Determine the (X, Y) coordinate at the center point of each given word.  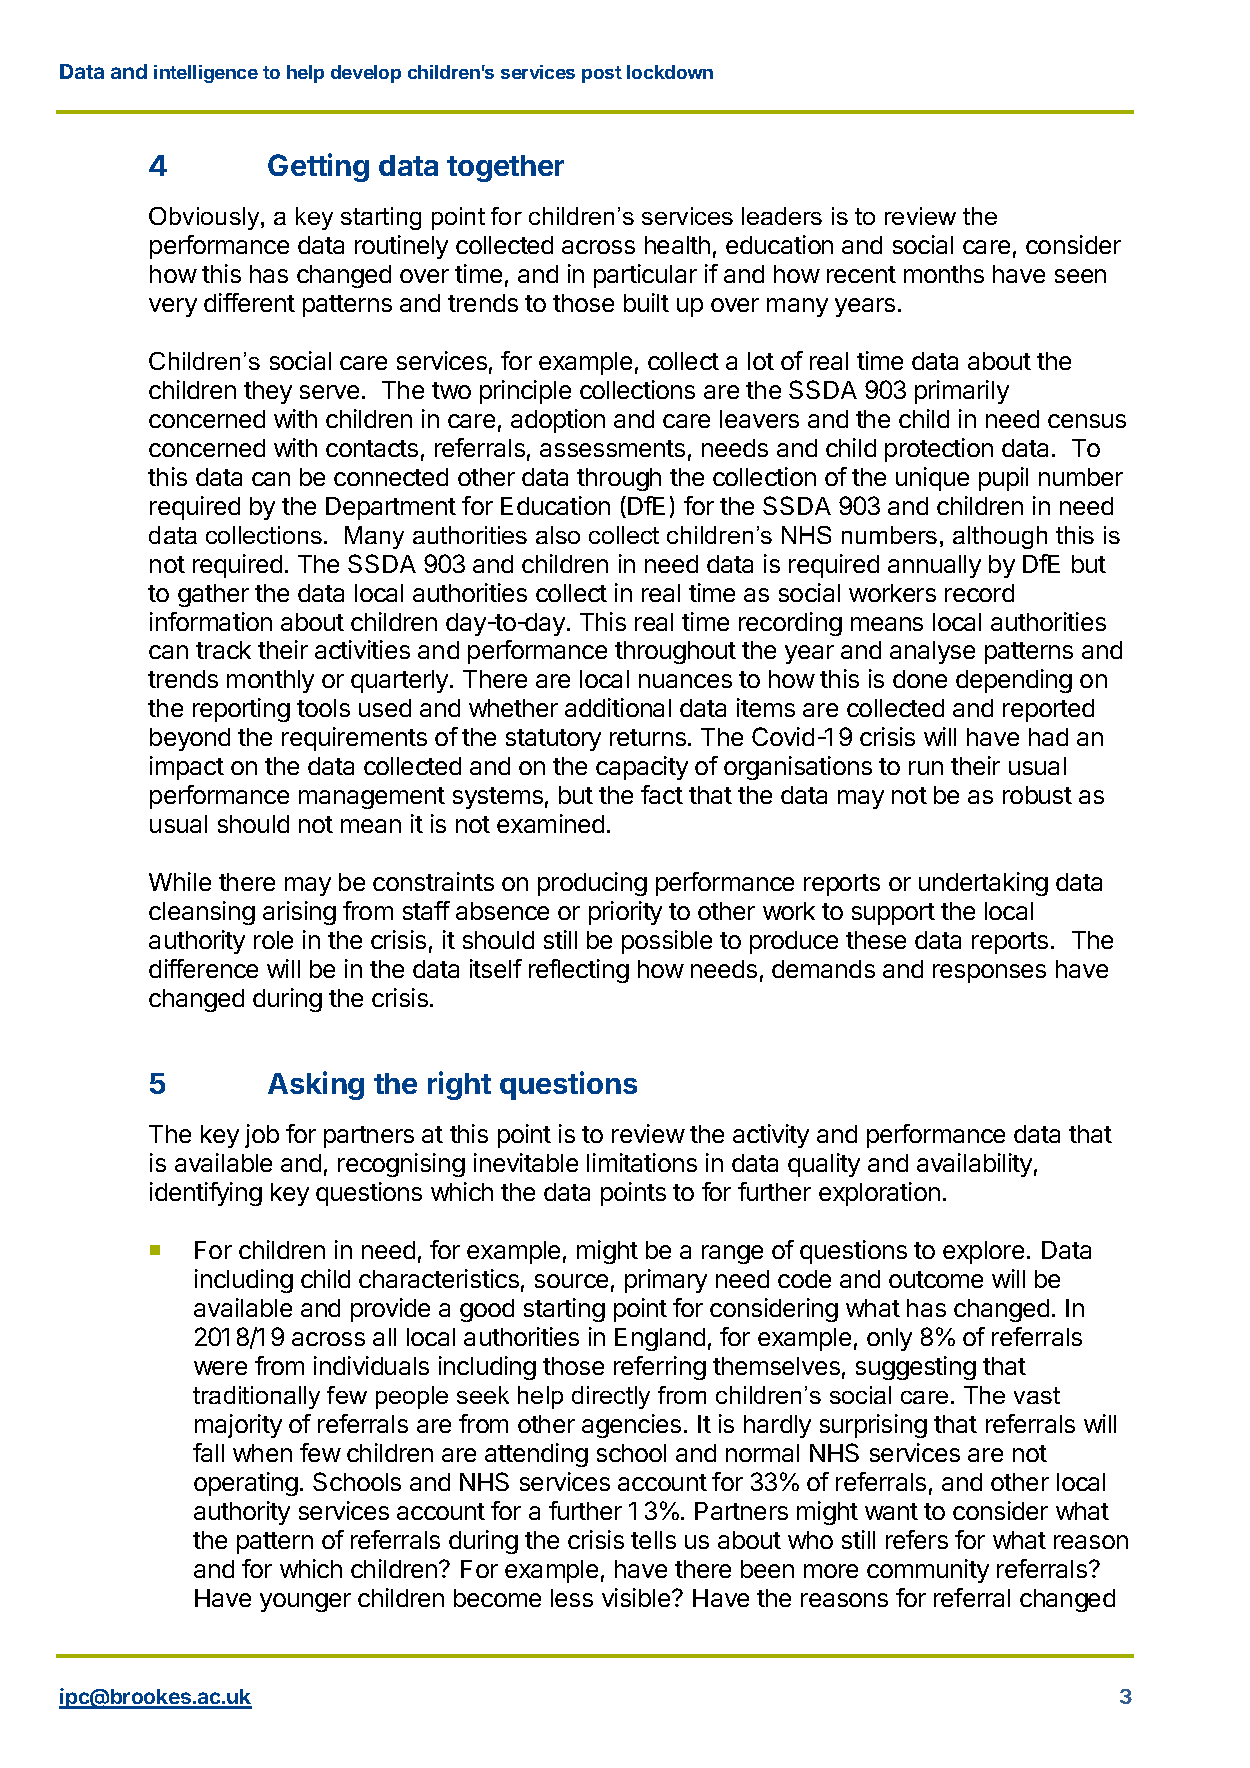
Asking (316, 1085)
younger (305, 1602)
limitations (642, 1162)
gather (213, 595)
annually (934, 566)
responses (989, 973)
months (944, 274)
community (928, 1571)
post (602, 74)
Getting (318, 167)
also (558, 535)
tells (653, 1540)
